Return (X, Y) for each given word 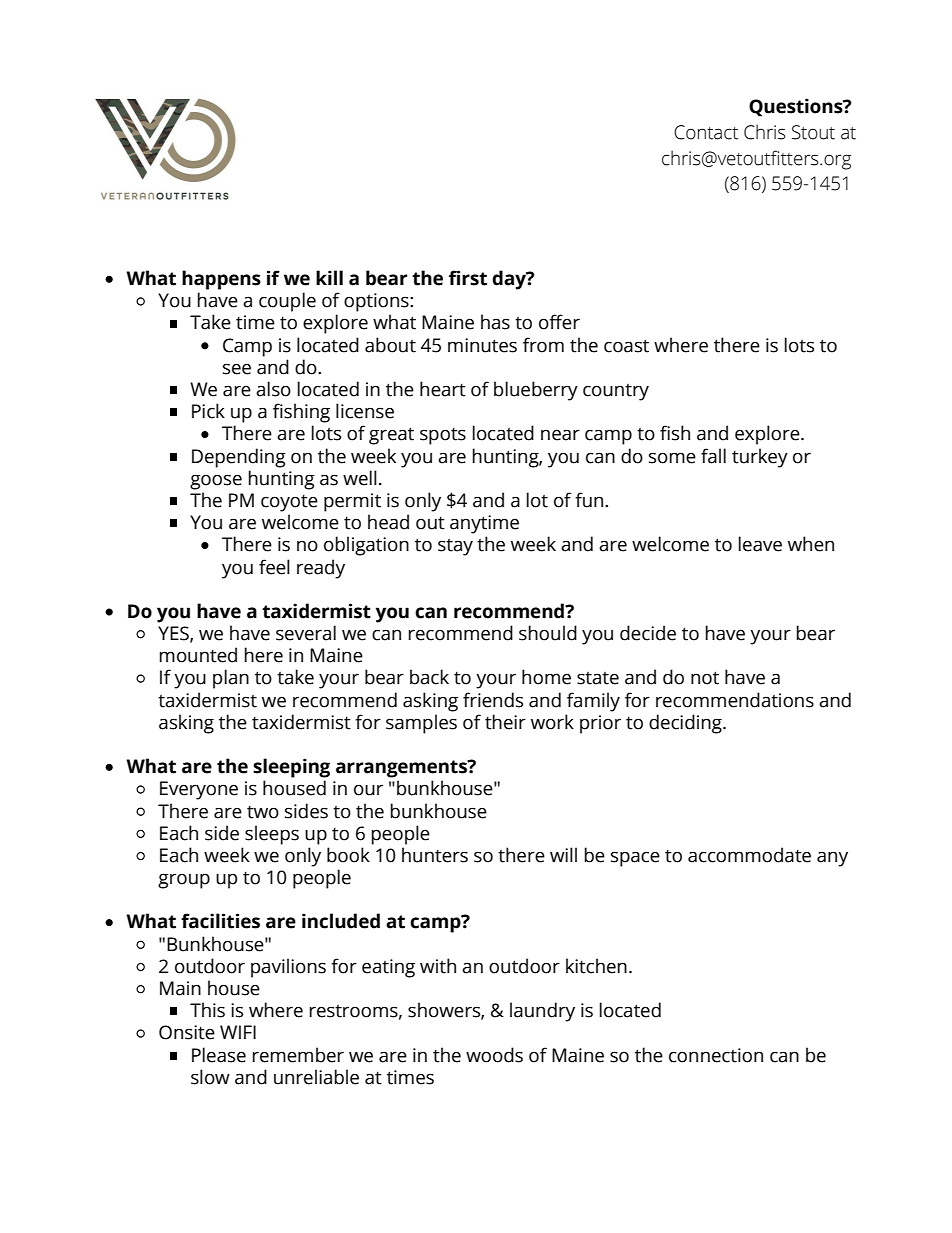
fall (713, 456)
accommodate (749, 855)
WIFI (238, 1032)
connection (716, 1055)
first (468, 278)
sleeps (272, 835)
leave (760, 544)
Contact (706, 132)
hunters (435, 855)
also (273, 389)
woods (494, 1055)
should (548, 633)
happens (221, 280)
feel (274, 567)
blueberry (536, 391)
